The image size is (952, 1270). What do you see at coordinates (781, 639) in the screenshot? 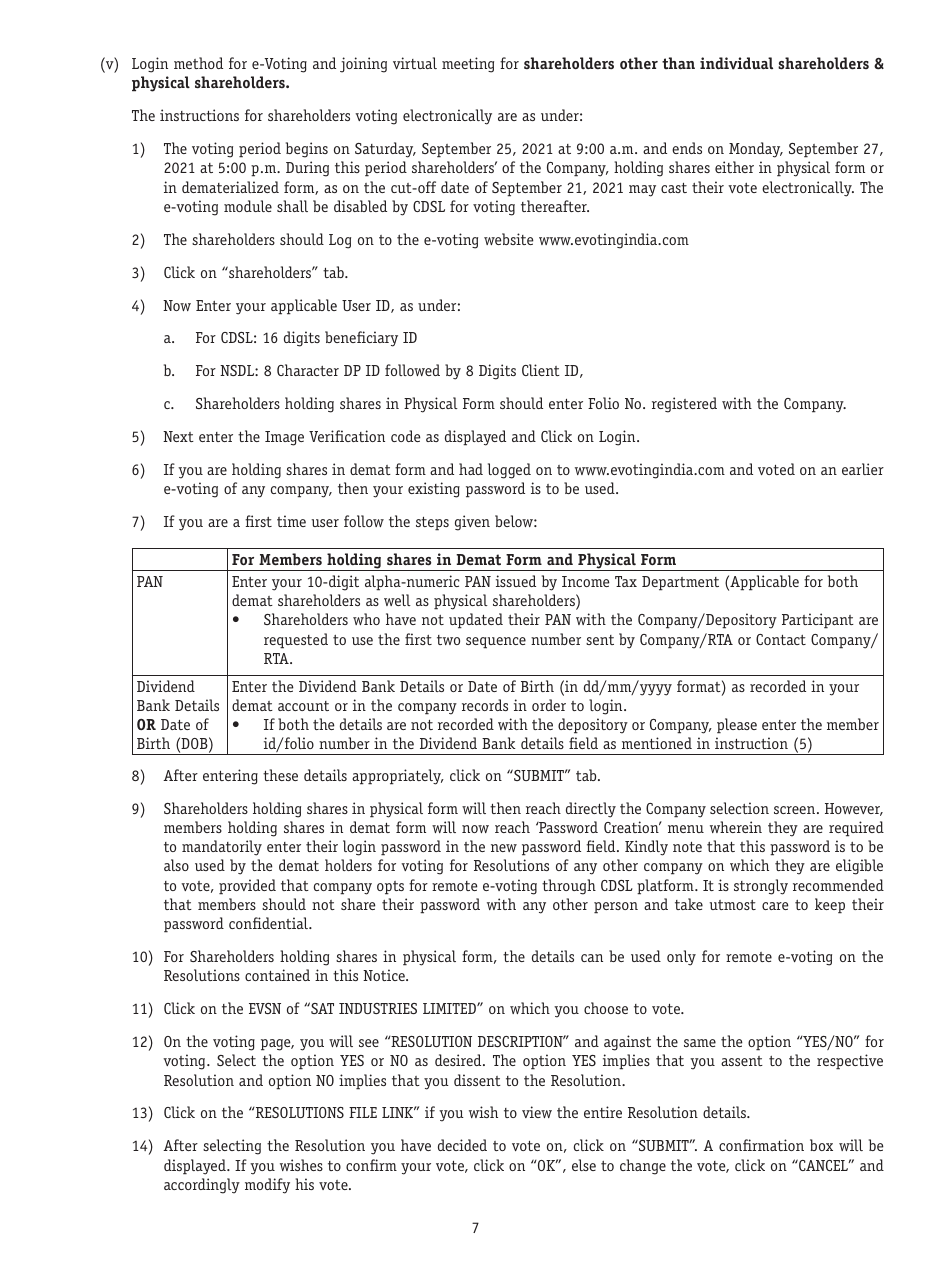
I see `Contact` at bounding box center [781, 639].
